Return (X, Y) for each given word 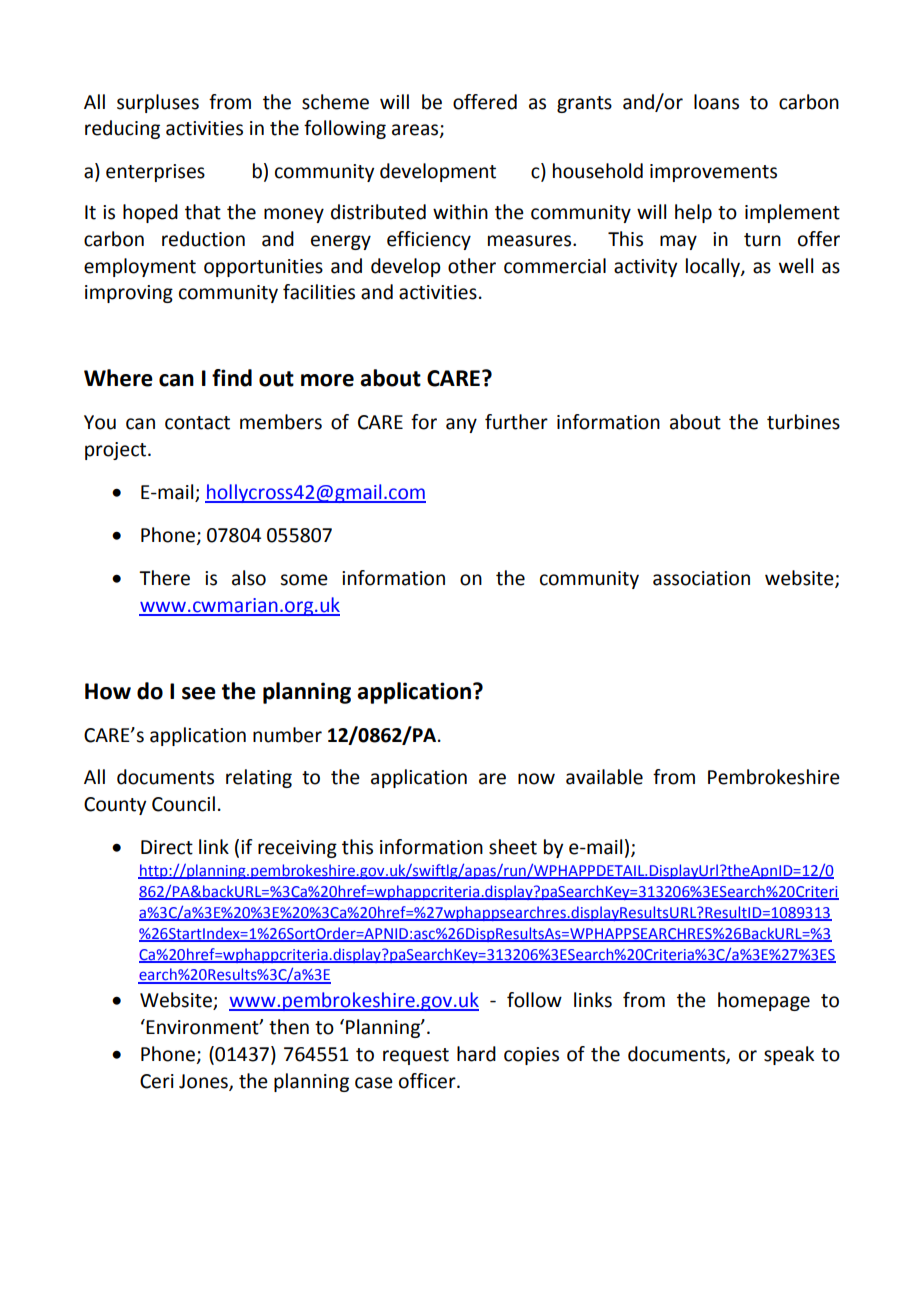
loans (716, 102)
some (304, 580)
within (460, 212)
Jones (204, 1082)
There (164, 578)
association (701, 578)
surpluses (158, 103)
